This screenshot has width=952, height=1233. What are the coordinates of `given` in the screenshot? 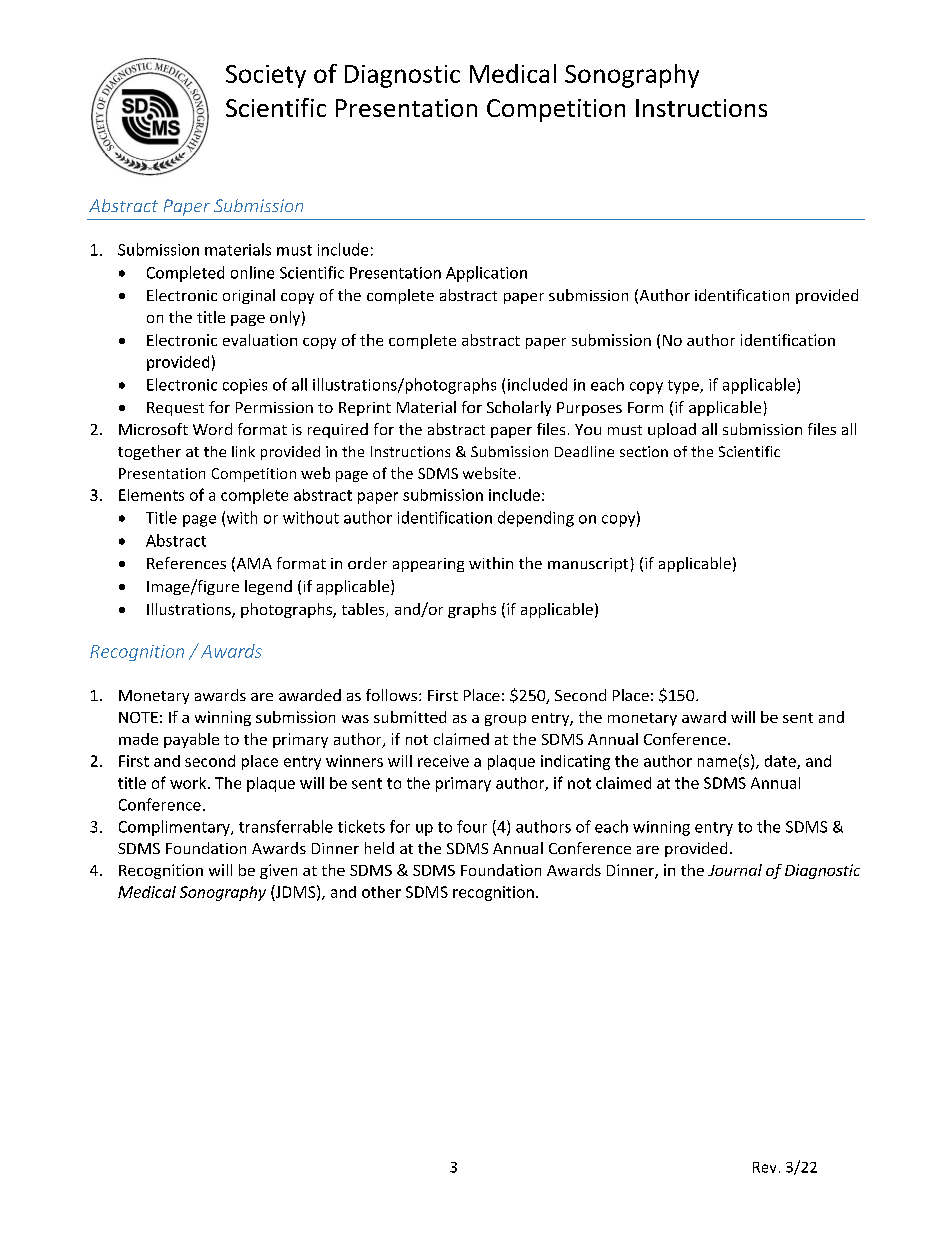 It's located at (278, 871).
